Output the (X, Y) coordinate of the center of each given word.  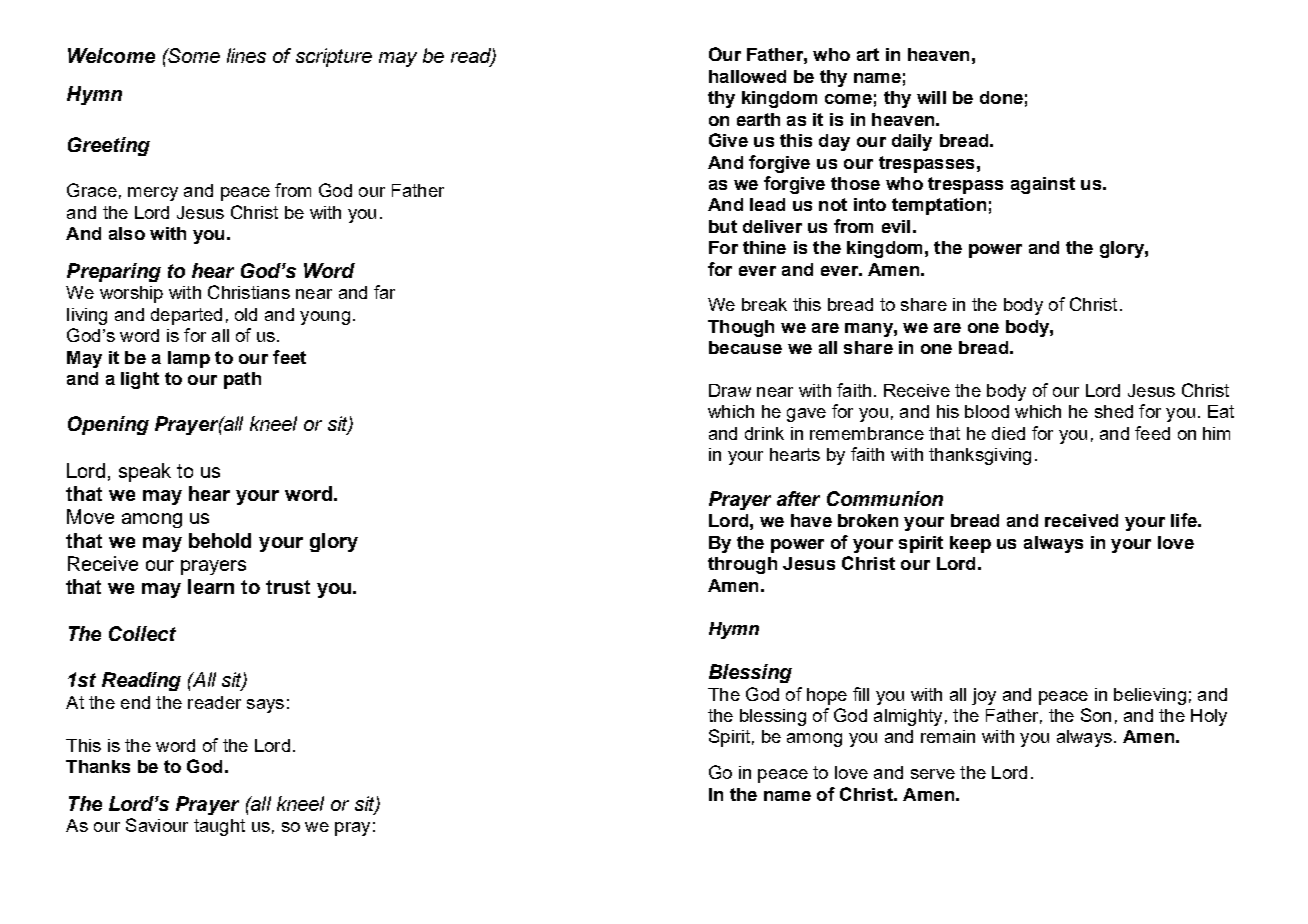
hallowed (747, 76)
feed (1152, 433)
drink (764, 433)
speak (145, 472)
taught (219, 827)
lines (246, 55)
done (1001, 97)
